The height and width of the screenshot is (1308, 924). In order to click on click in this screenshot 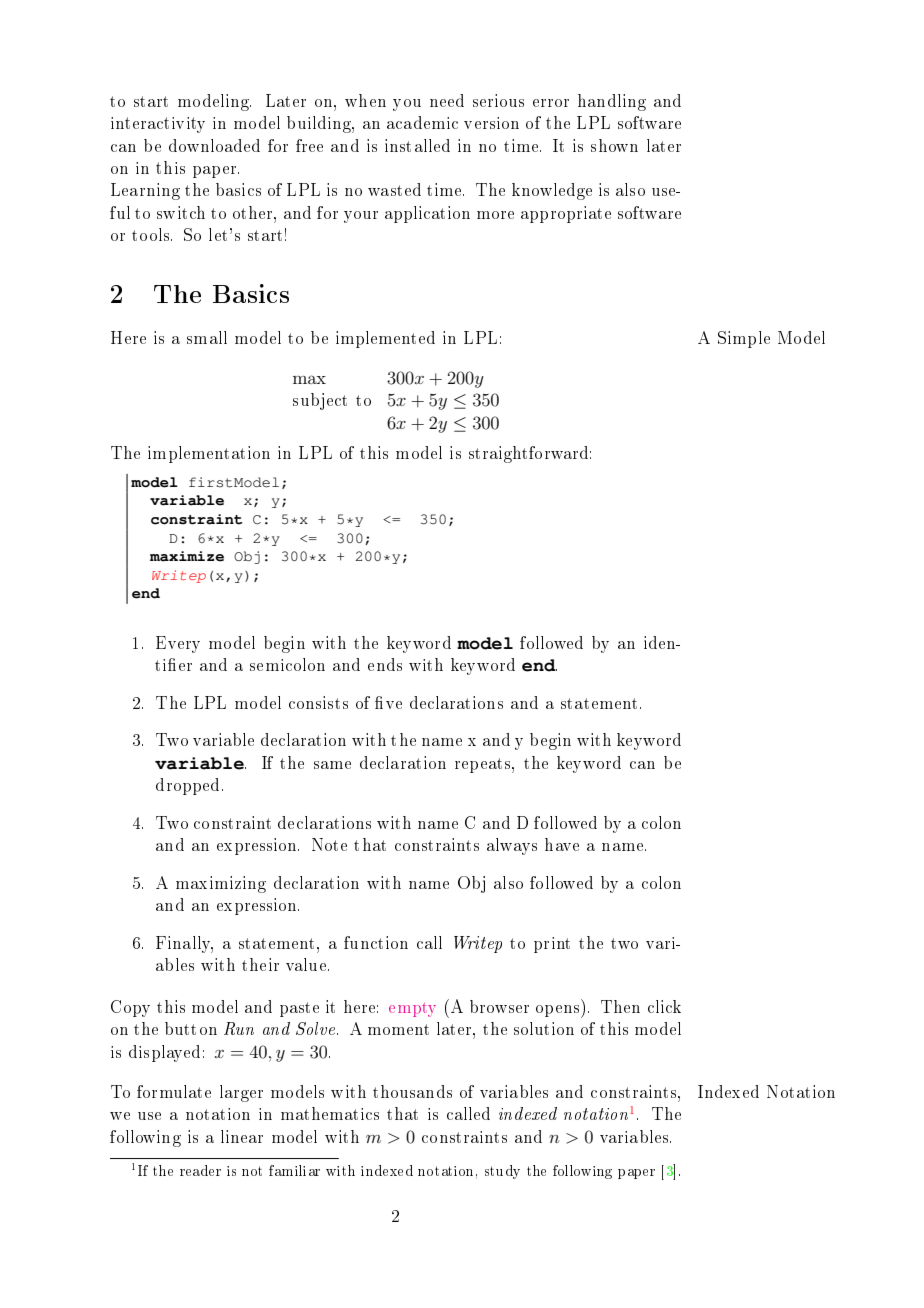, I will do `click(664, 1006)`.
